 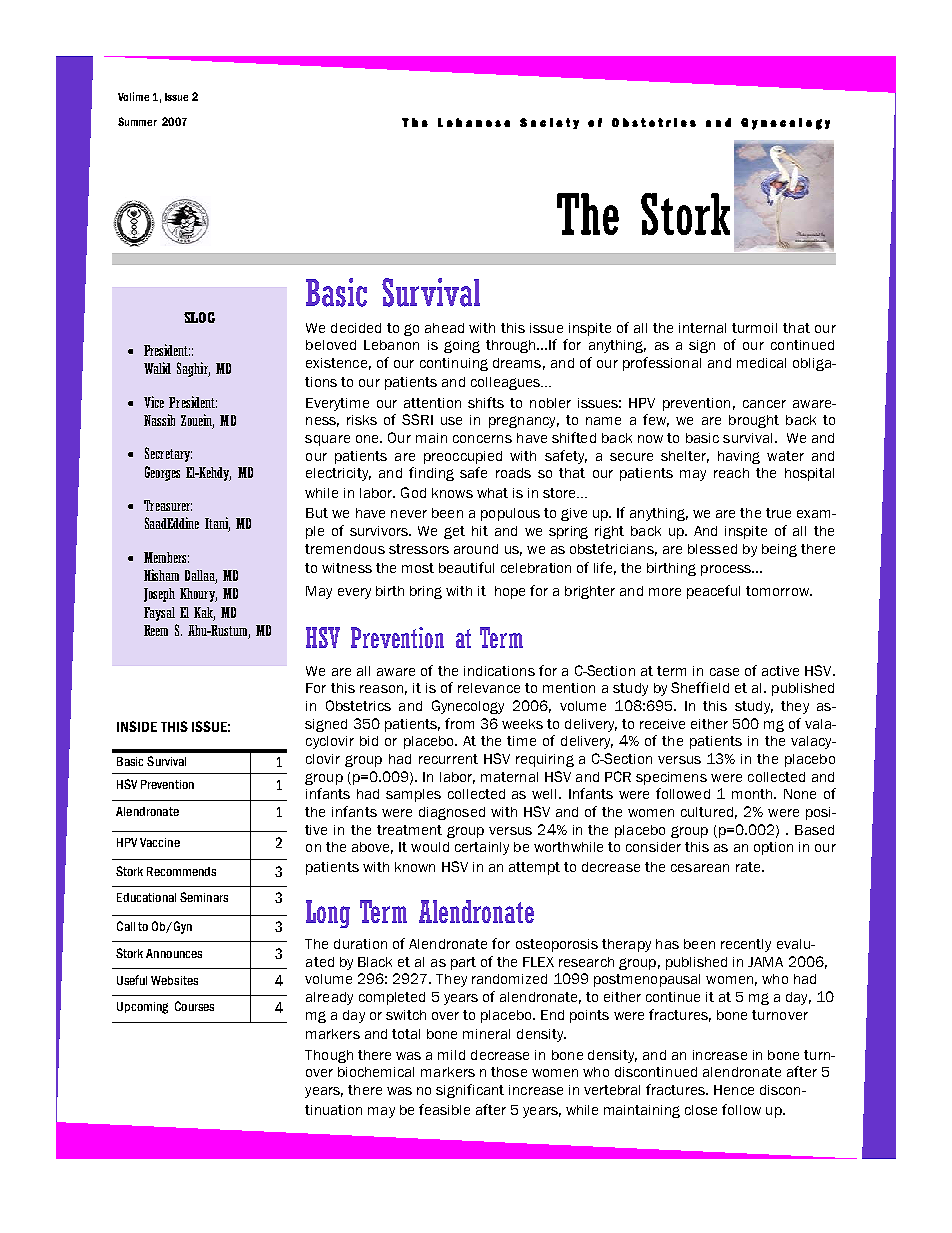 What do you see at coordinates (753, 794) in the document?
I see `month` at bounding box center [753, 794].
